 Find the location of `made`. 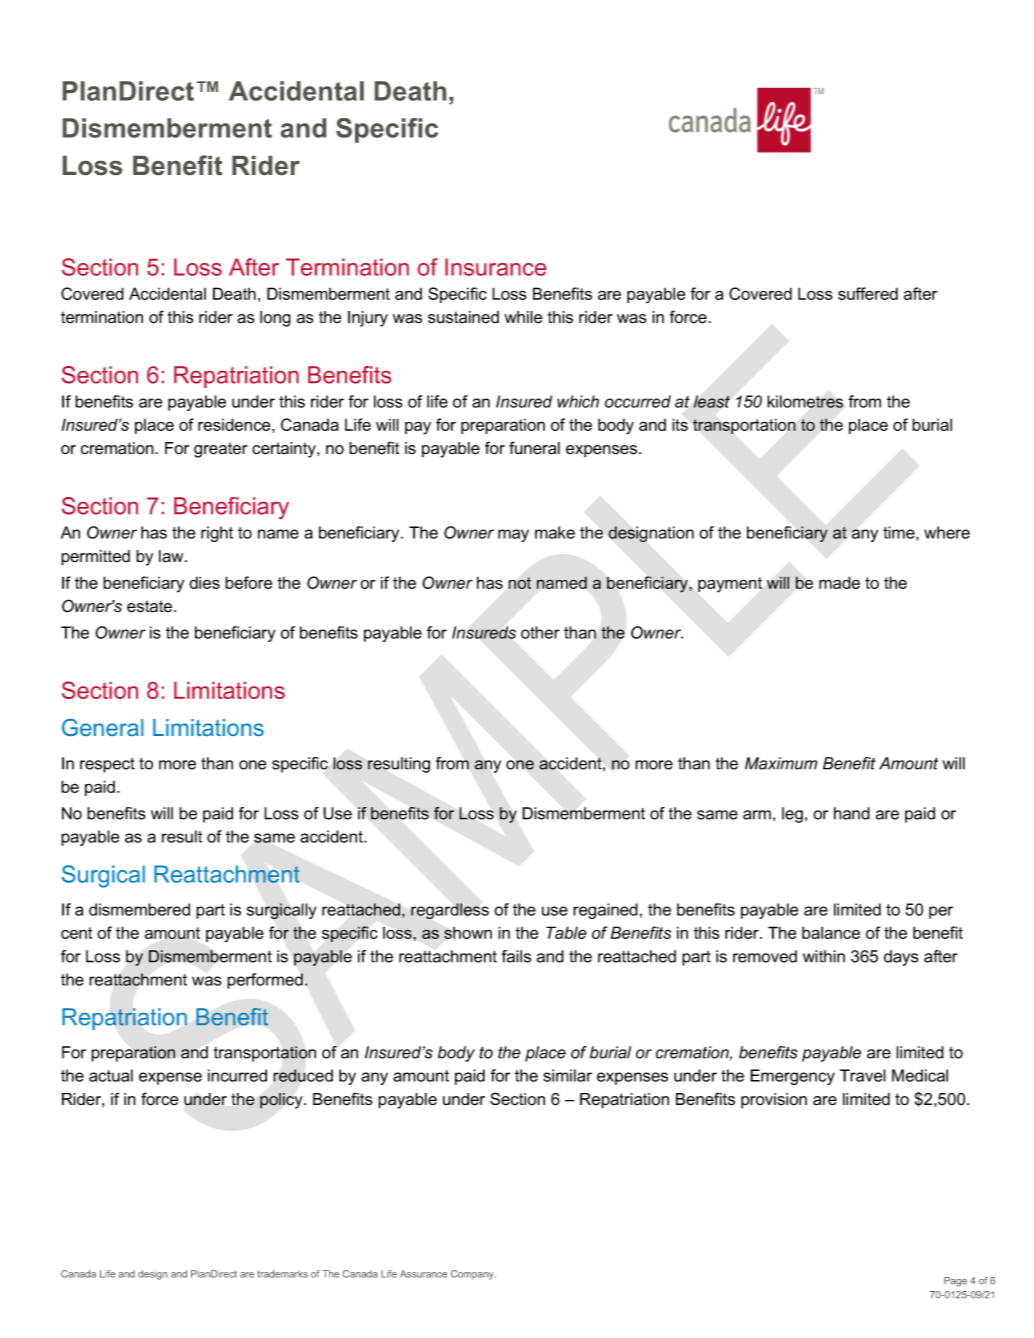

made is located at coordinates (839, 582).
